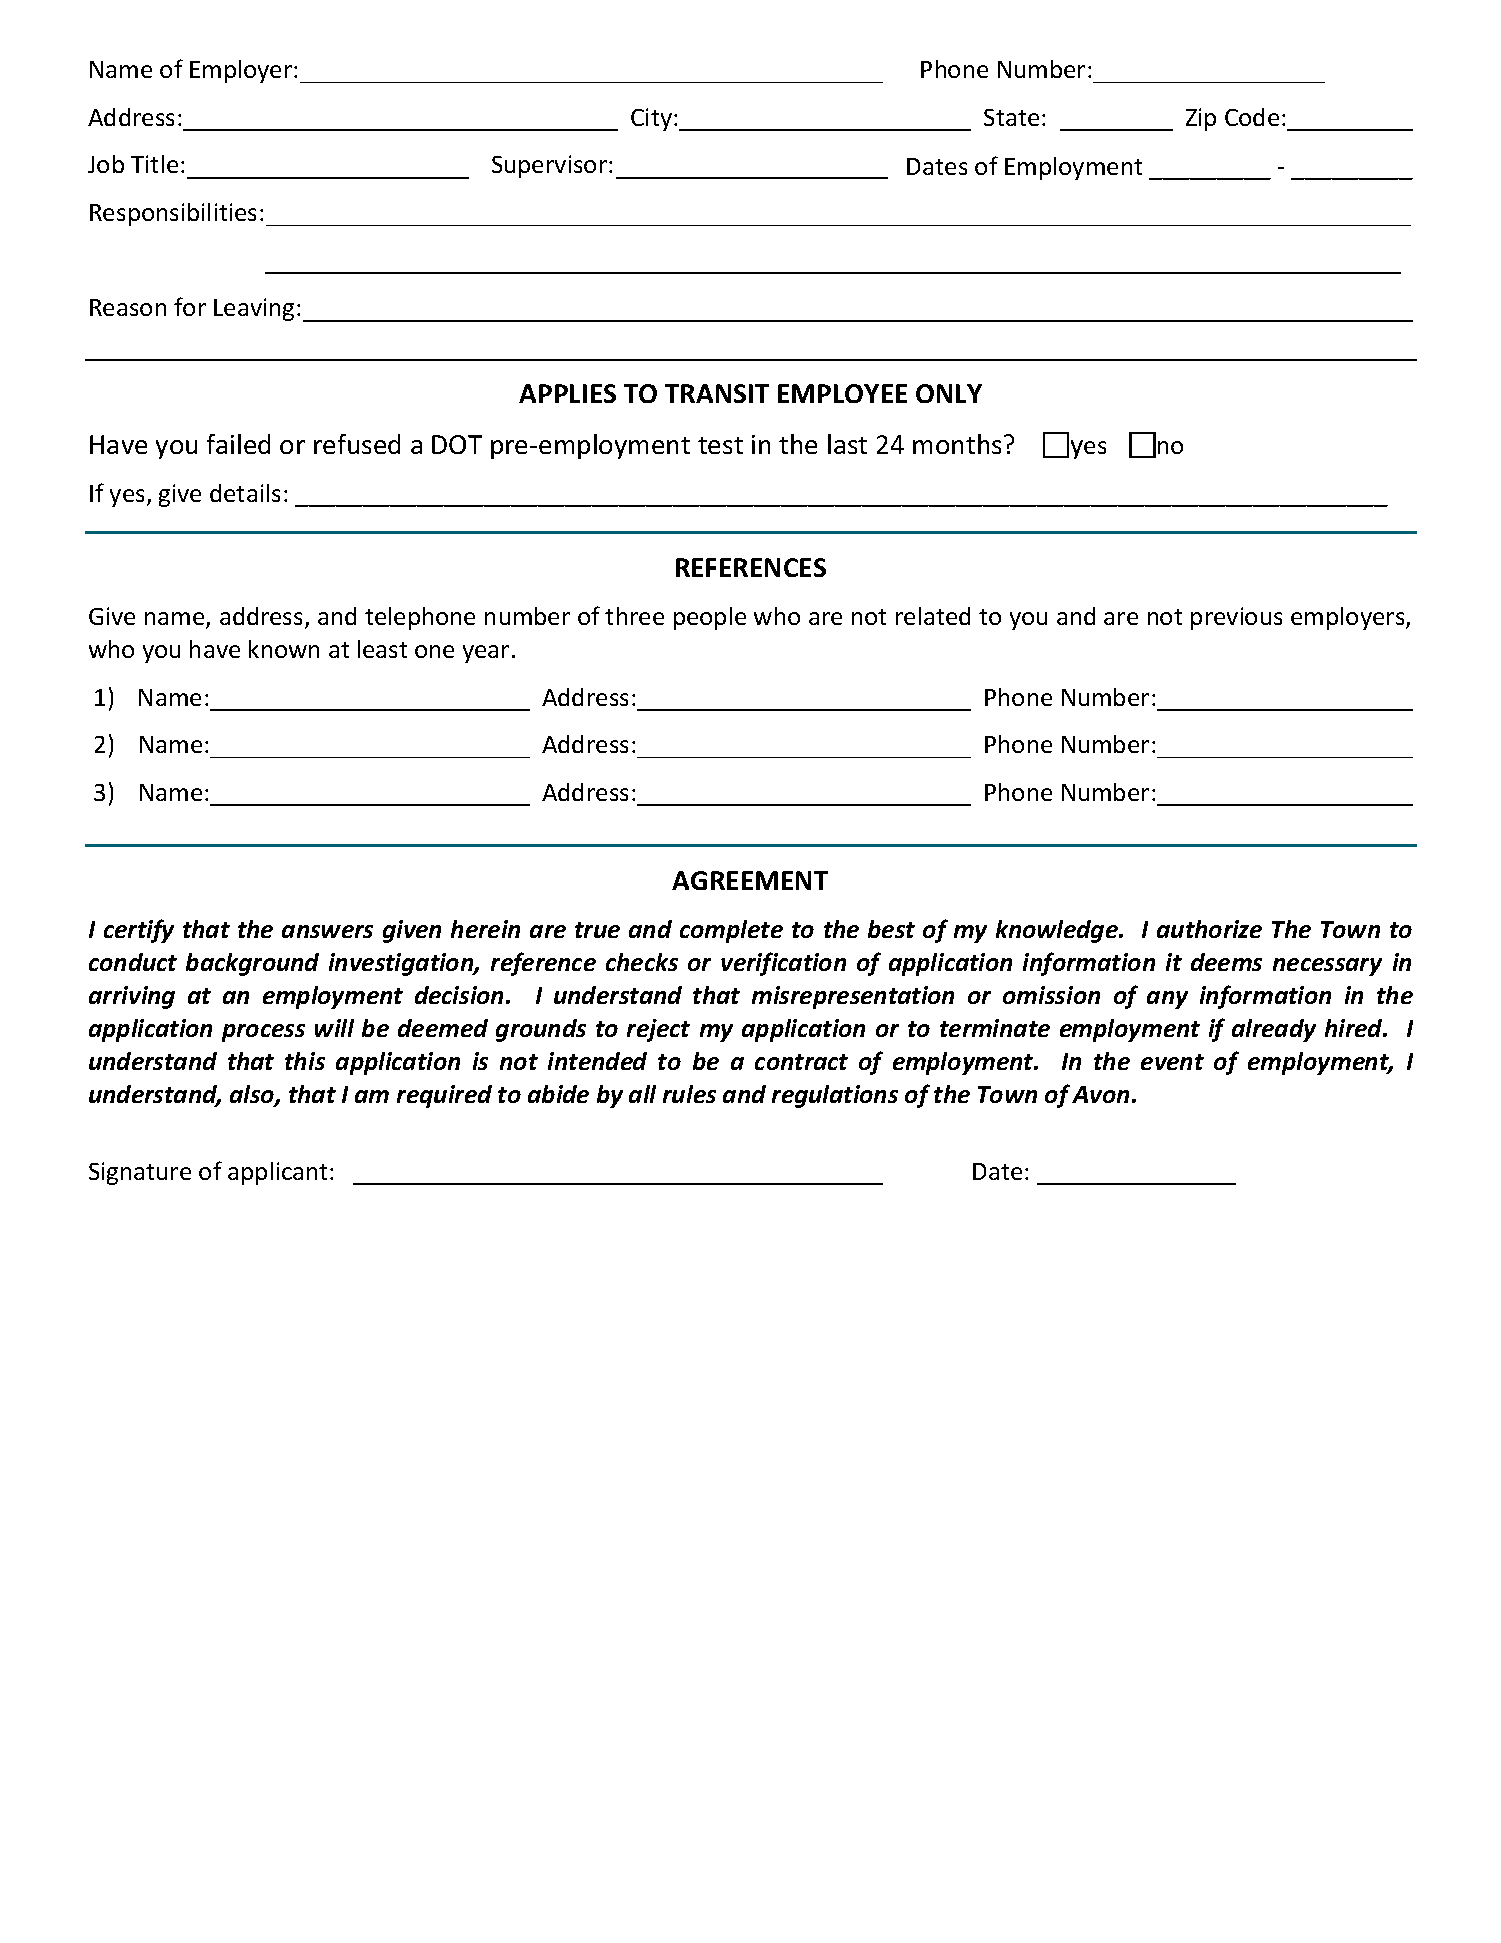 This screenshot has height=1943, width=1501. I want to click on Zip, so click(1201, 119).
